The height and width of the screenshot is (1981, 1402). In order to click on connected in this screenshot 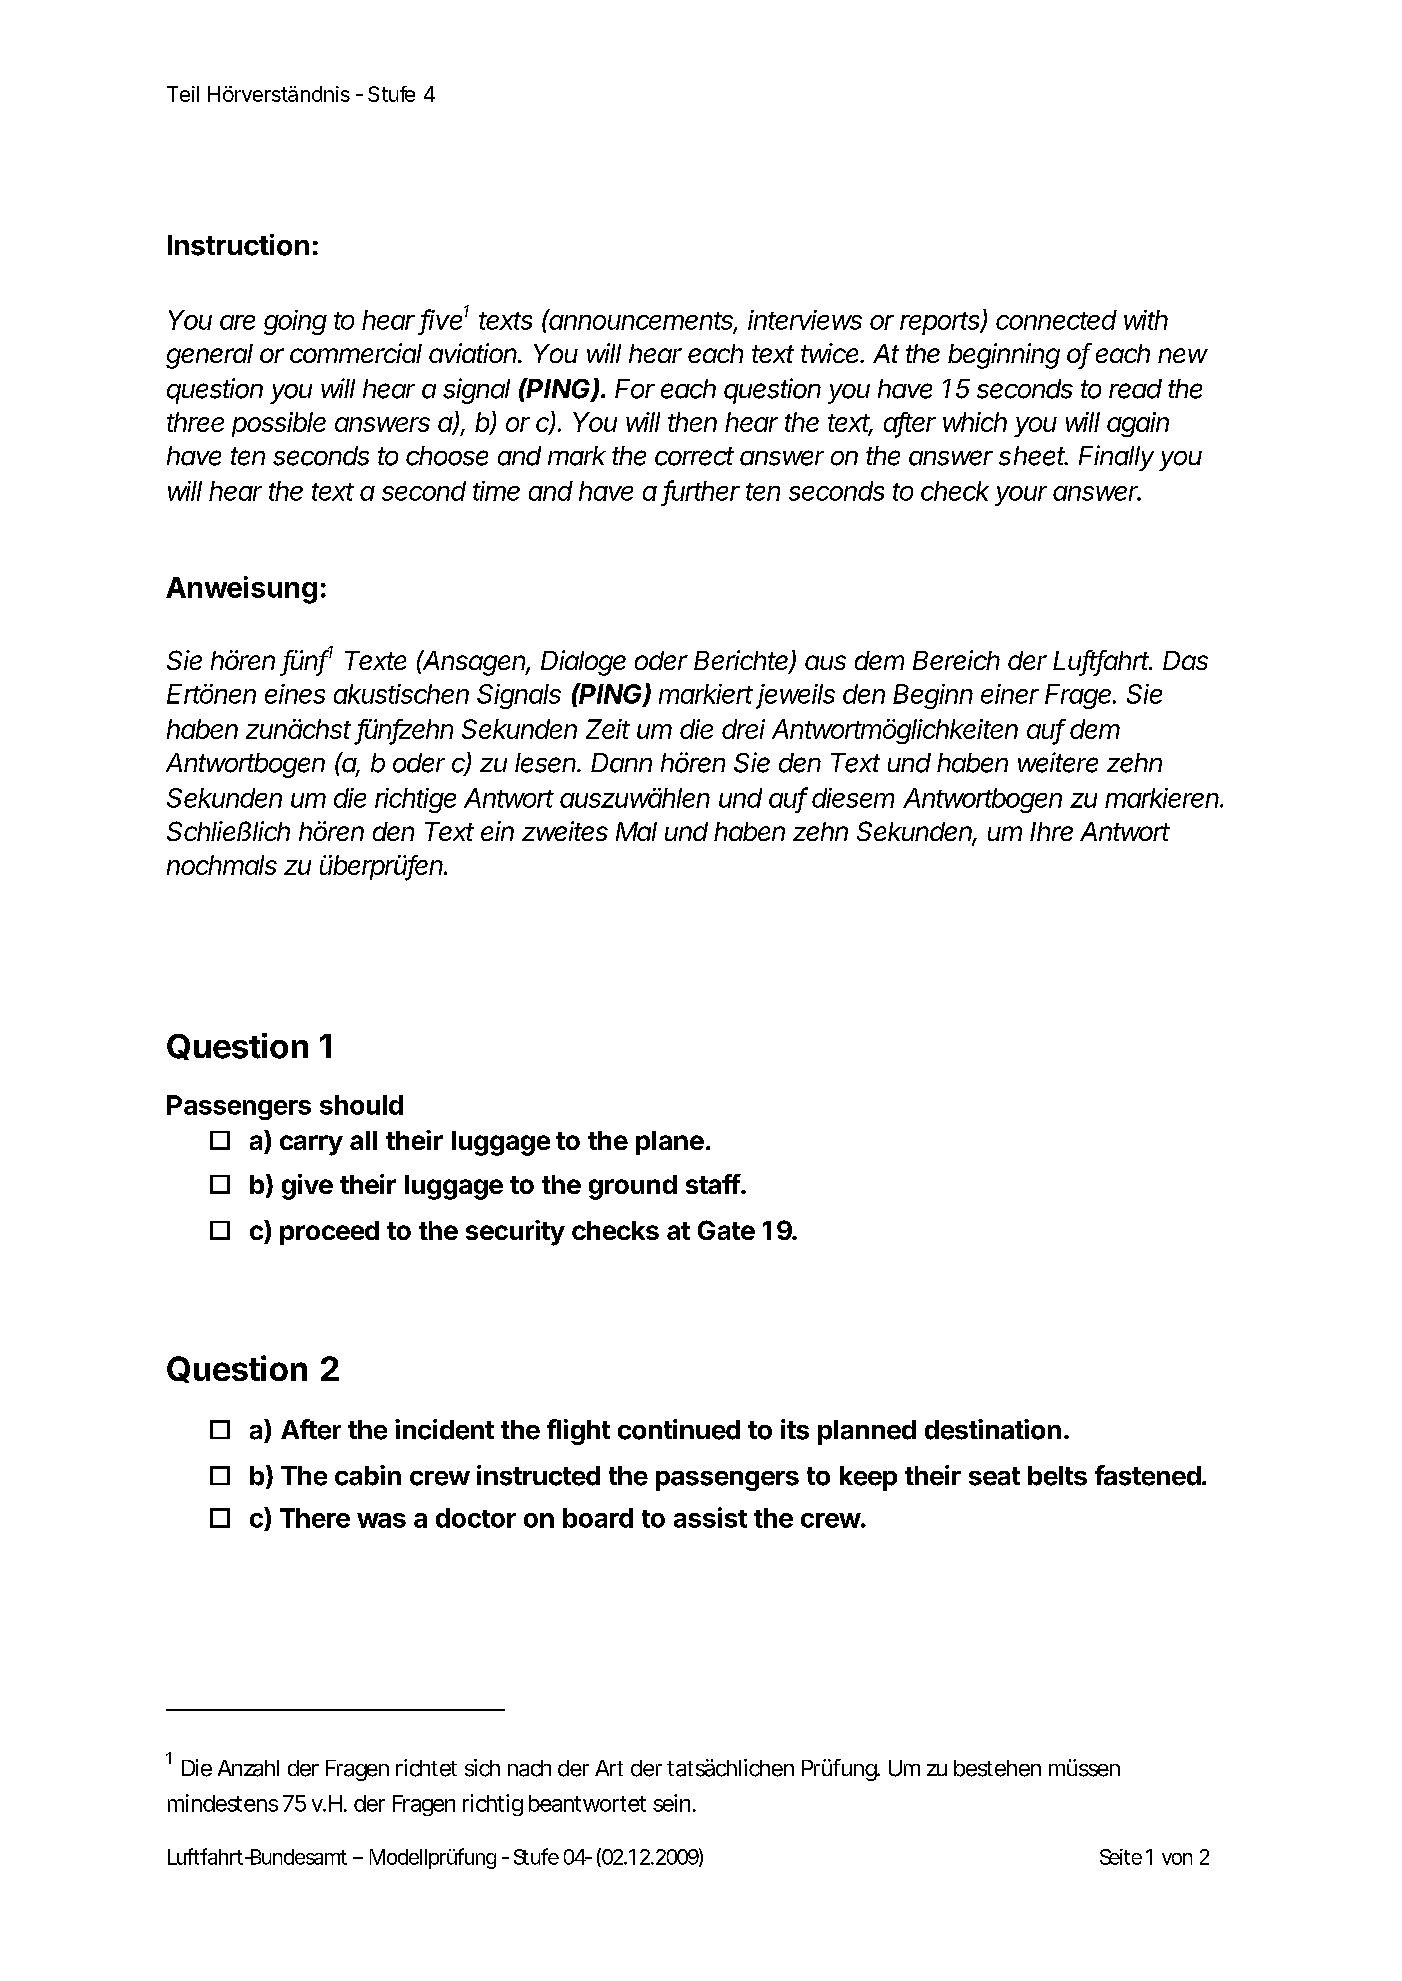, I will do `click(1056, 320)`.
